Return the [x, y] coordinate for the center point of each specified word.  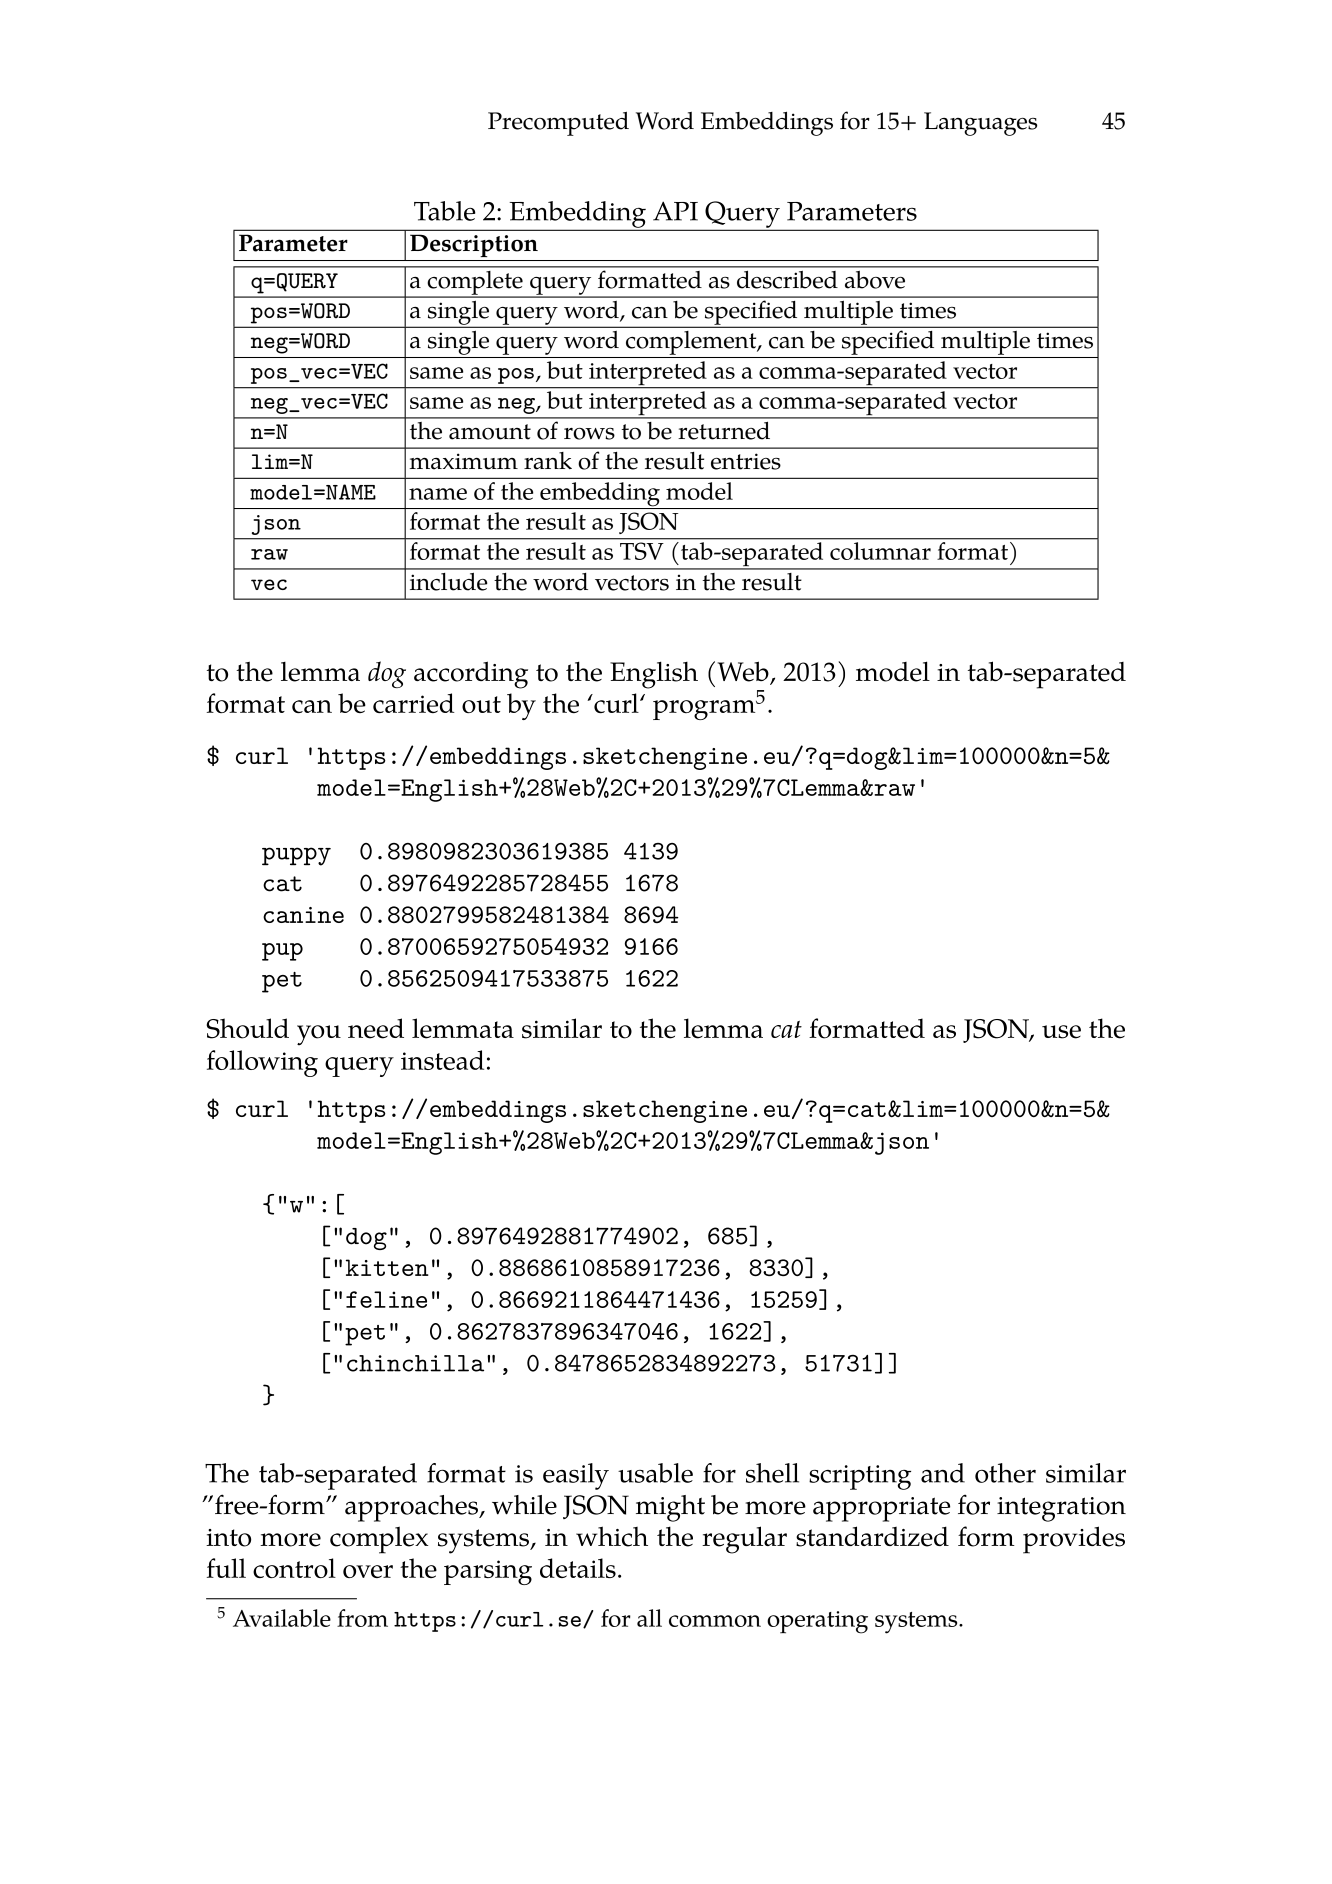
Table [445, 211]
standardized [872, 1536]
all [649, 1618]
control [294, 1568]
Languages [980, 124]
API [675, 211]
